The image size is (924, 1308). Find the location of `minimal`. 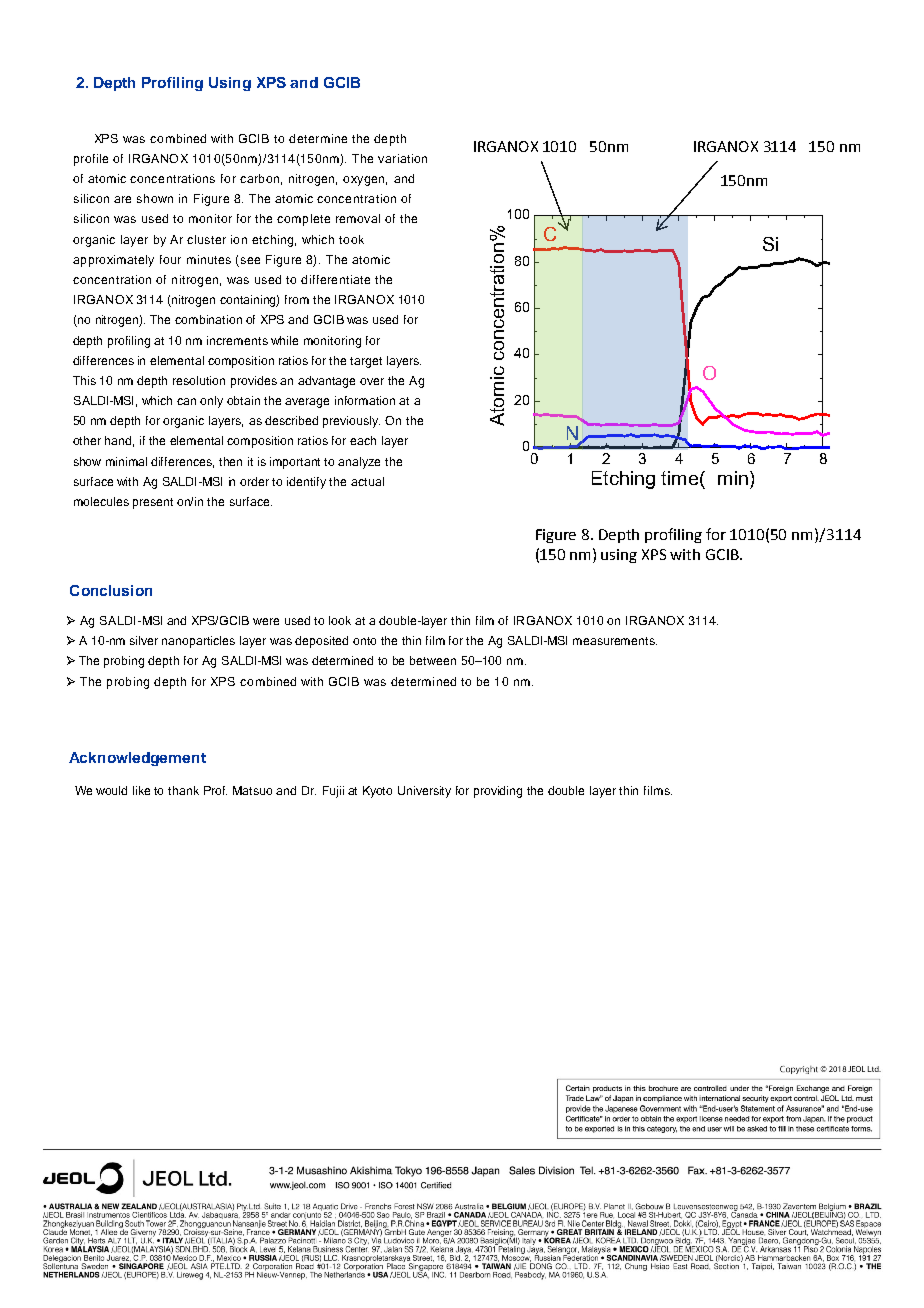

minimal is located at coordinates (126, 461).
